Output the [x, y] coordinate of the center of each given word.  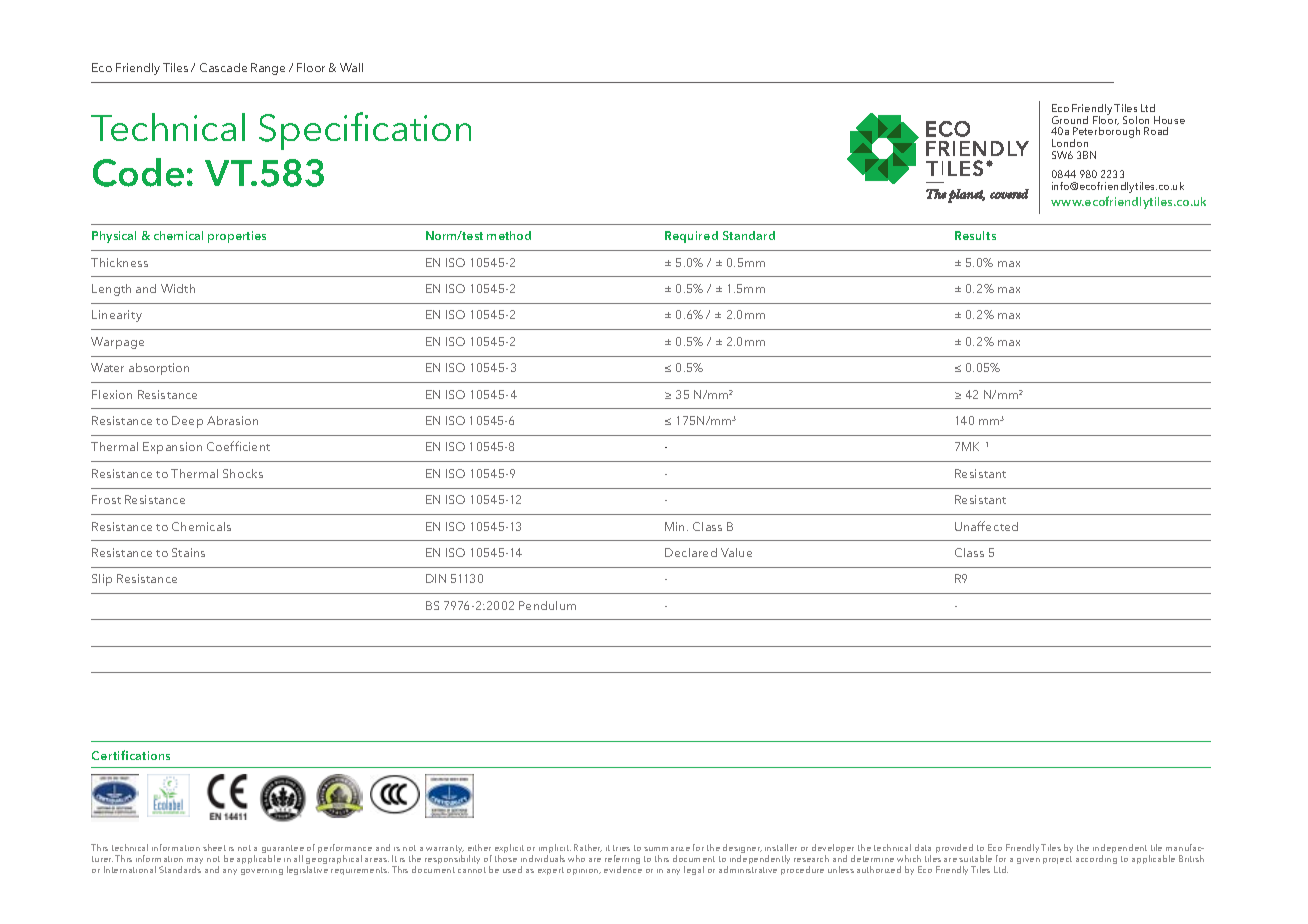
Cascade [223, 67]
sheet [214, 847]
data [923, 847]
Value [736, 552]
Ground [1070, 120]
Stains [188, 552]
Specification [365, 131]
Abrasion [232, 420]
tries [621, 848]
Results [975, 235]
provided [954, 848]
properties [237, 237]
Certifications [131, 755]
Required [691, 237]
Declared [691, 552]
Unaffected [986, 526]
